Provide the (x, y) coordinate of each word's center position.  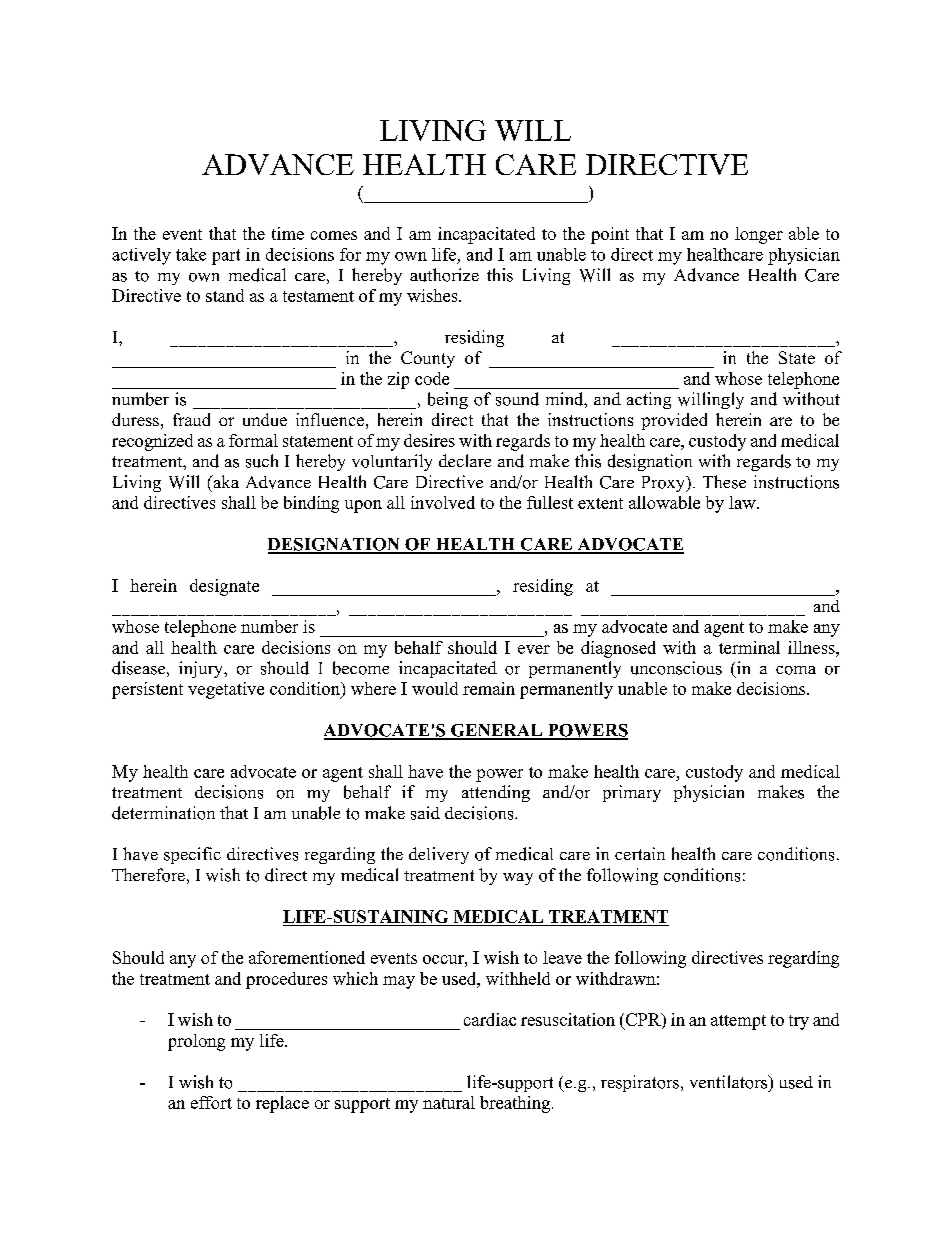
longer (759, 235)
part (226, 257)
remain (489, 688)
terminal (749, 647)
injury (202, 669)
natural (449, 1102)
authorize (444, 275)
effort (211, 1102)
